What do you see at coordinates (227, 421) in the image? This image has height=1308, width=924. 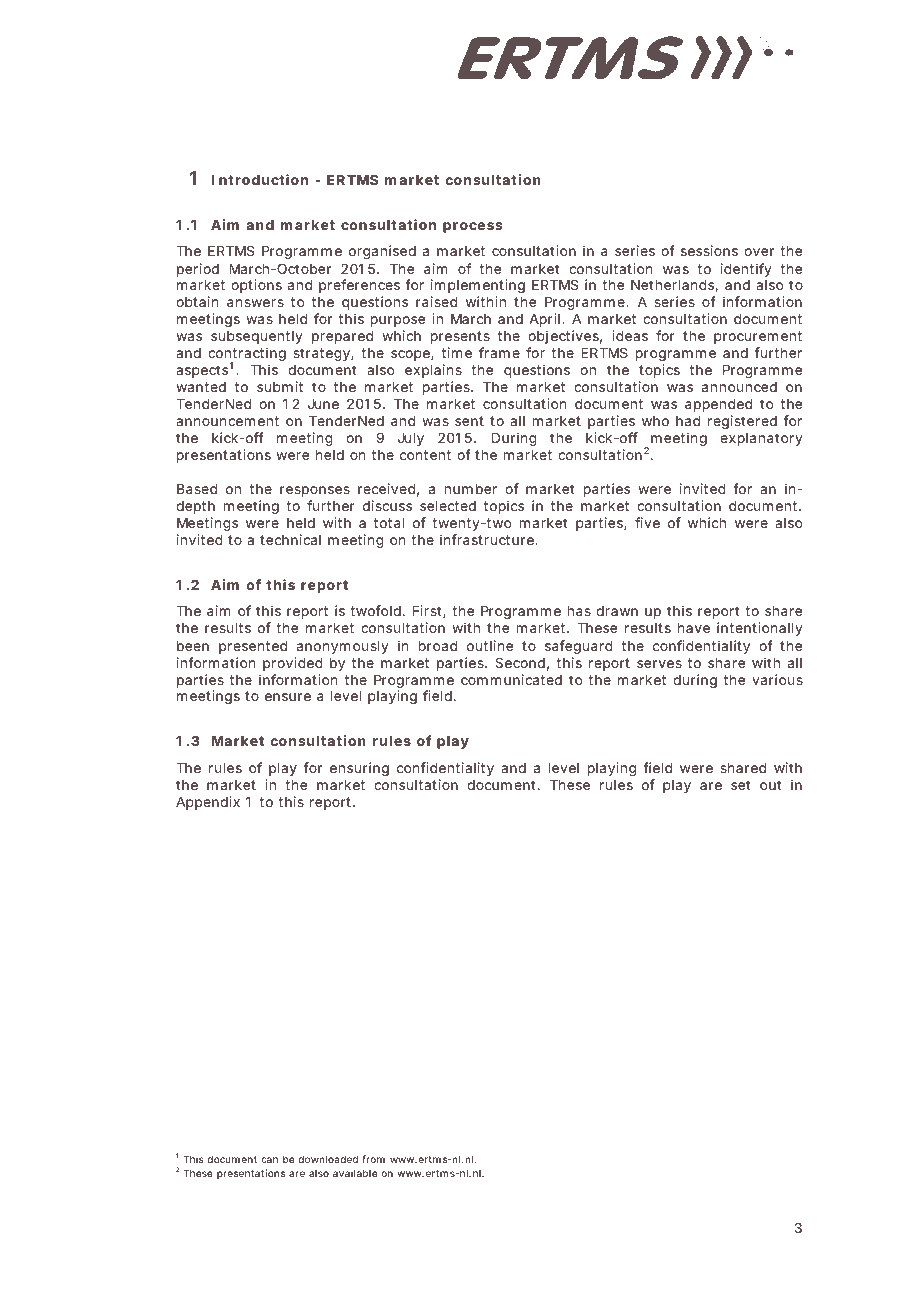 I see `announcement` at bounding box center [227, 421].
